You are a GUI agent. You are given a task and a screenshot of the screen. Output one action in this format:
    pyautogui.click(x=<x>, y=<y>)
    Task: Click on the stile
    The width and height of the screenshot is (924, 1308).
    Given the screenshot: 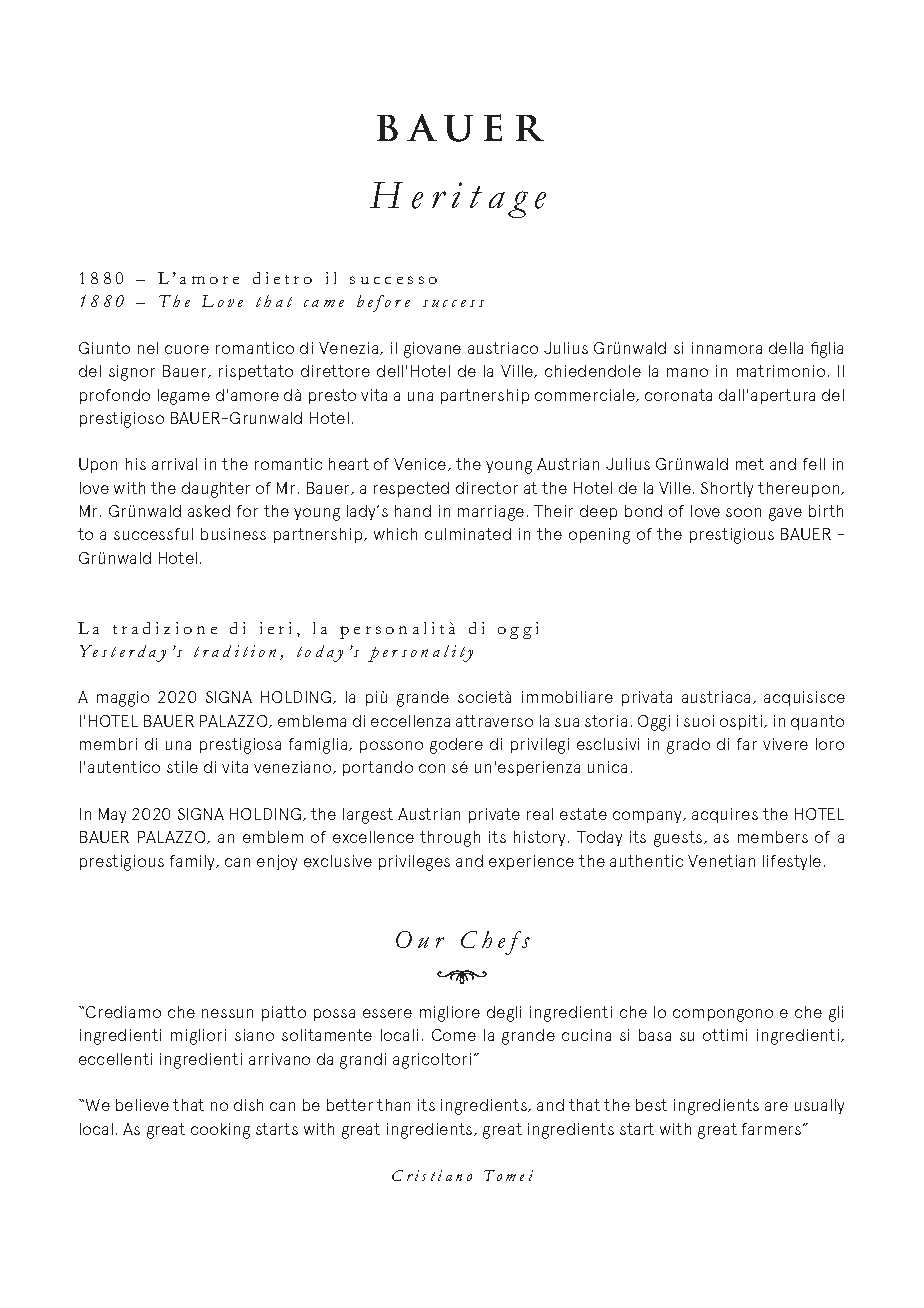 What is the action you would take?
    pyautogui.click(x=182, y=767)
